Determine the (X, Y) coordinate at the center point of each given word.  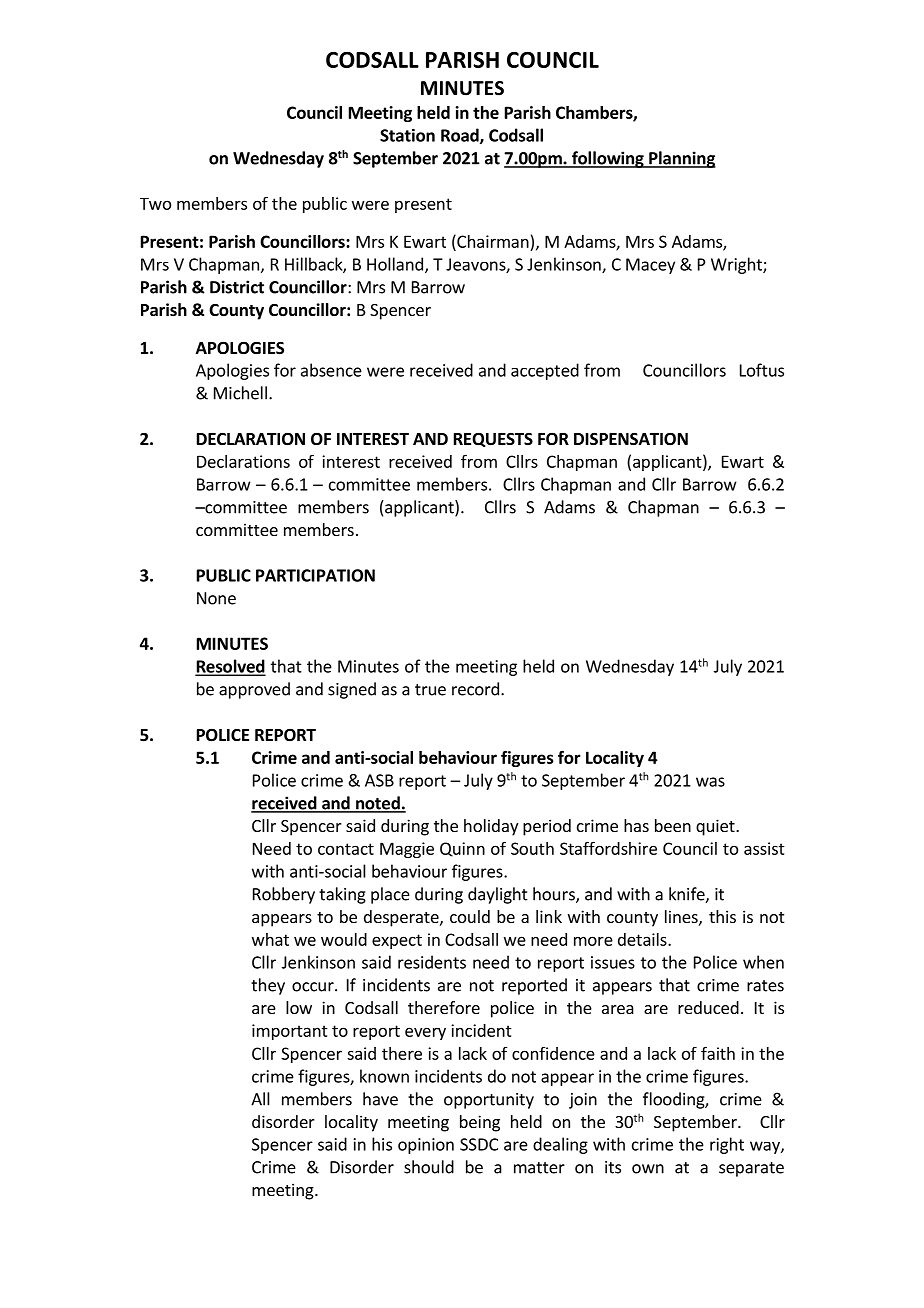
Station (407, 135)
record (475, 689)
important (290, 1032)
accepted (545, 371)
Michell (240, 393)
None (216, 598)
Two (155, 204)
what (270, 939)
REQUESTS (493, 439)
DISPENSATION (631, 439)
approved (254, 690)
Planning (681, 159)
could (470, 916)
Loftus (762, 370)
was (710, 782)
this (722, 916)
